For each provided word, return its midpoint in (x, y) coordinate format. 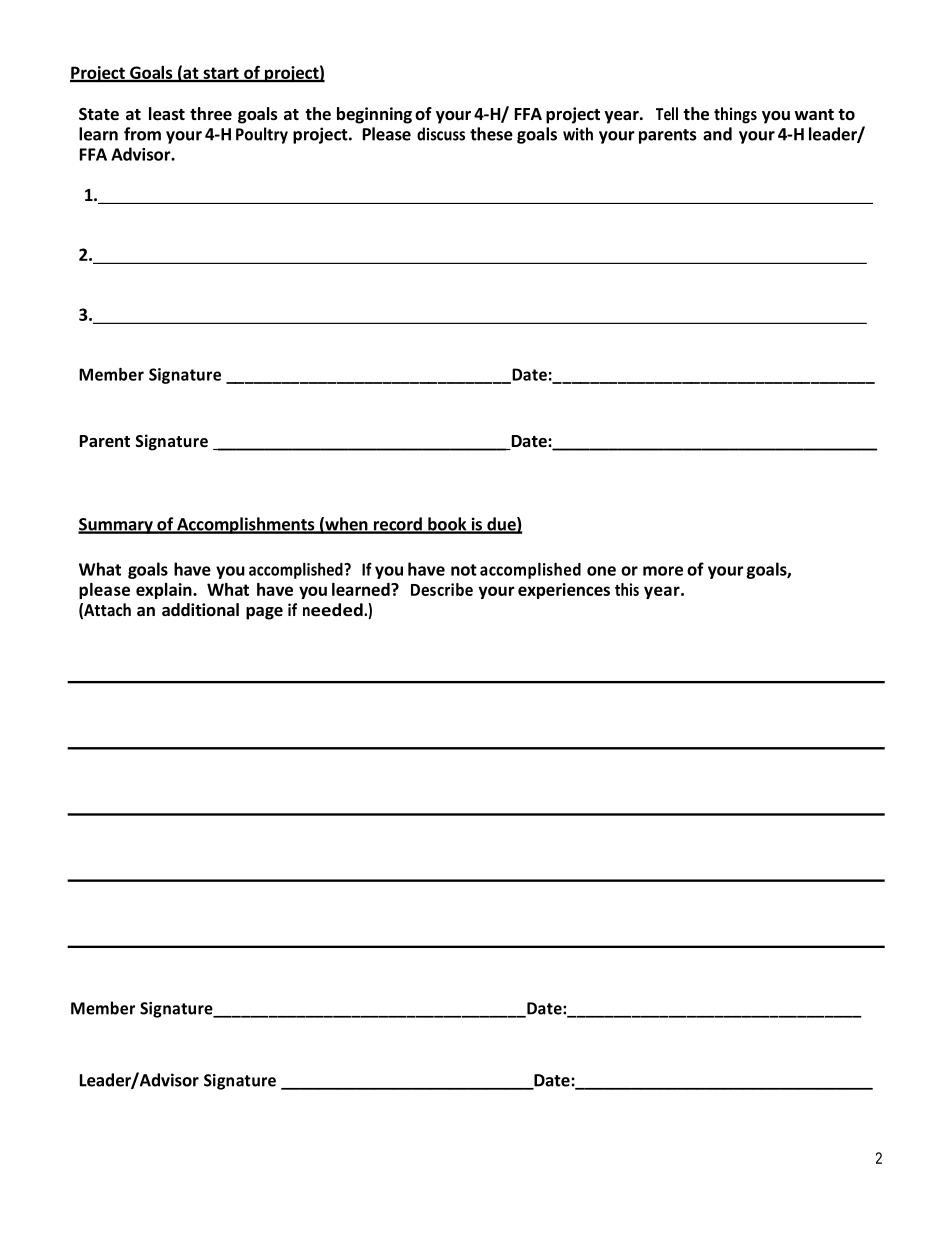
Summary (116, 526)
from (142, 134)
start (221, 74)
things (735, 115)
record (397, 525)
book (447, 525)
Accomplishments (246, 525)
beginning (374, 115)
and (717, 134)
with (578, 134)
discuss (441, 134)
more (663, 571)
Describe (442, 589)
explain (165, 591)
